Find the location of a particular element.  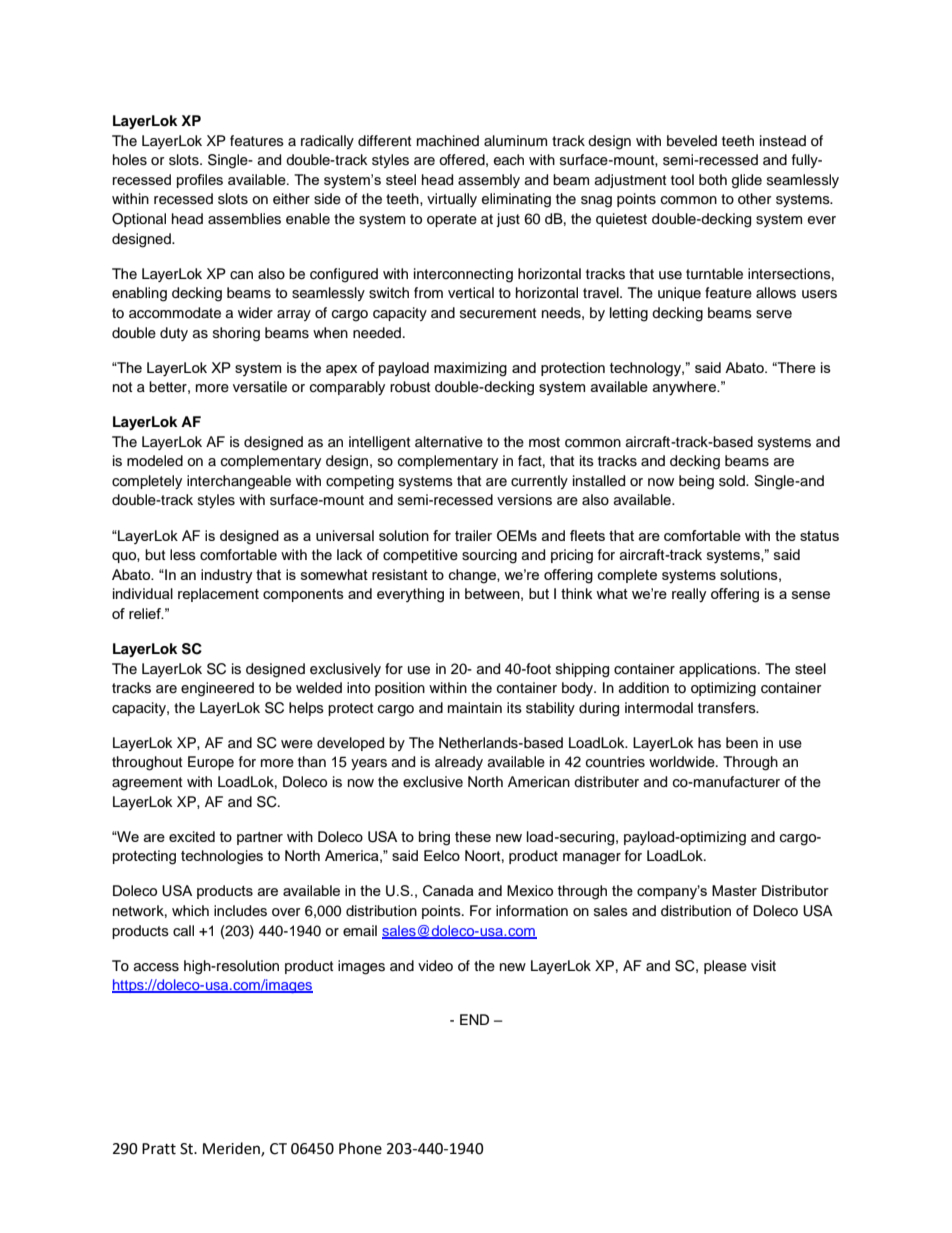

which is located at coordinates (190, 910).
